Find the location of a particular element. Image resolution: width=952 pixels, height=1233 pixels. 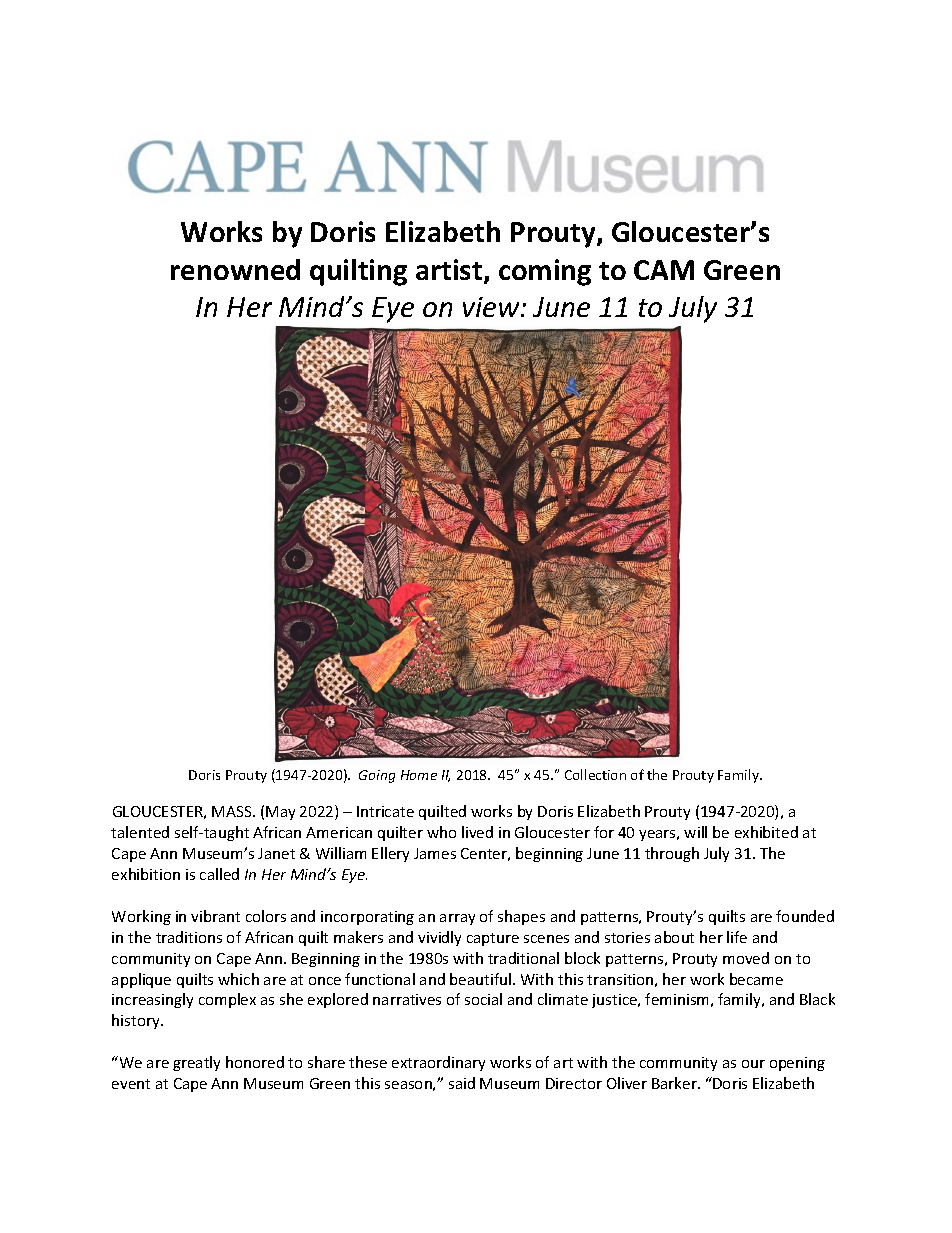

greatly is located at coordinates (196, 1063).
